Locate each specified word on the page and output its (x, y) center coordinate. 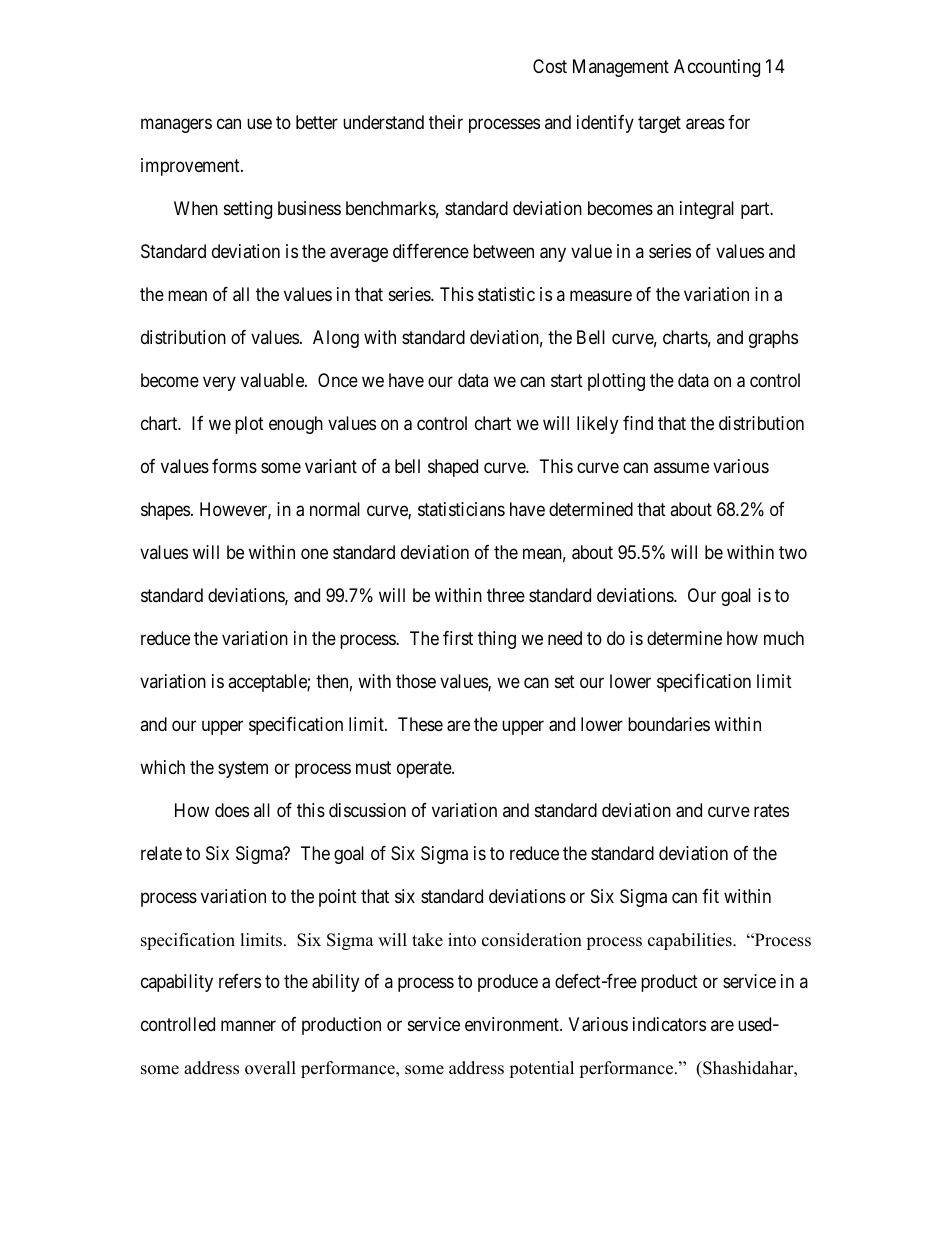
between (503, 251)
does (232, 810)
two (793, 552)
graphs (773, 339)
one (314, 553)
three (506, 595)
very (219, 383)
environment (513, 1024)
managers (176, 125)
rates (771, 811)
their (446, 122)
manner (248, 1026)
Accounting (717, 68)
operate (425, 769)
